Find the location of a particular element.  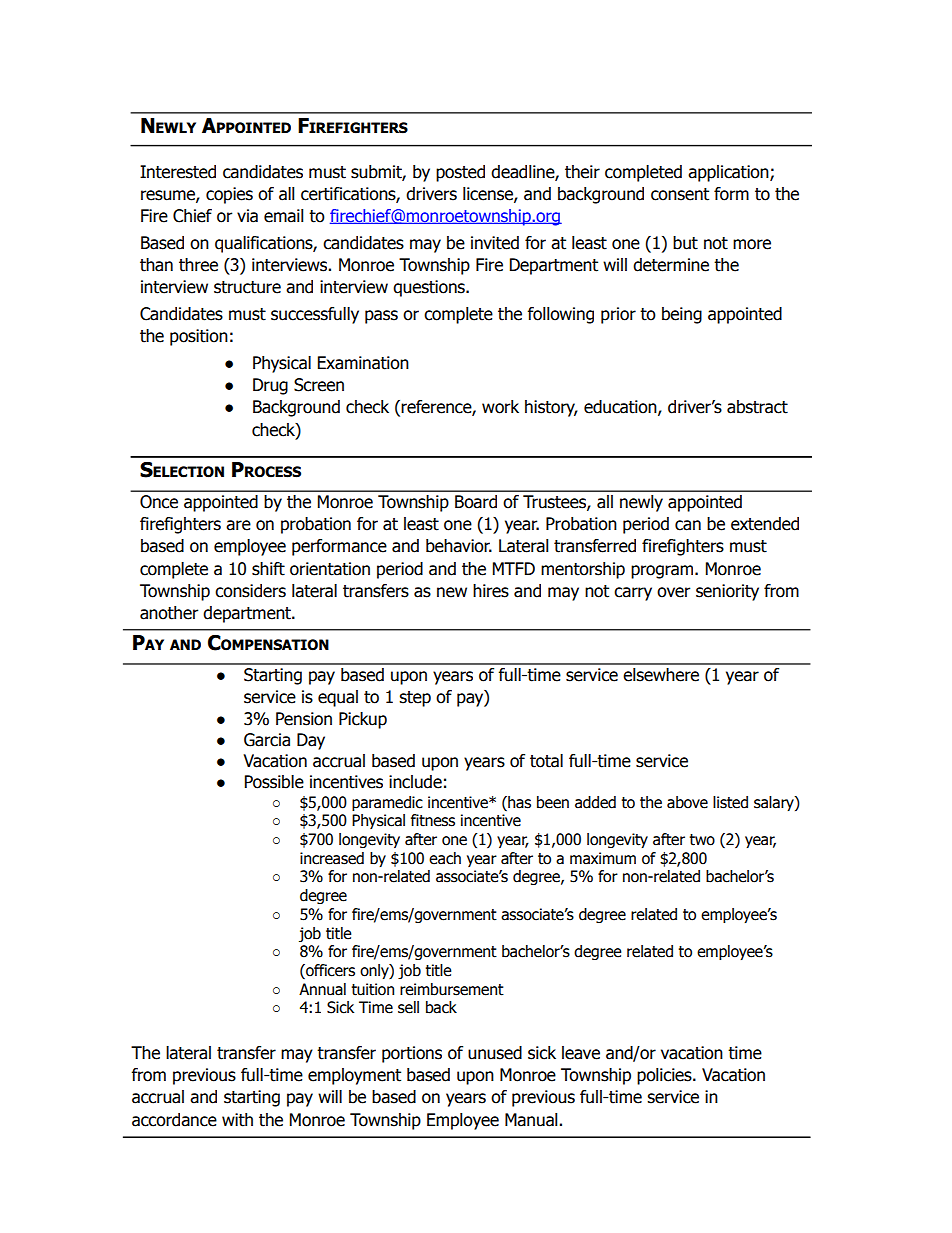

posted is located at coordinates (460, 173).
